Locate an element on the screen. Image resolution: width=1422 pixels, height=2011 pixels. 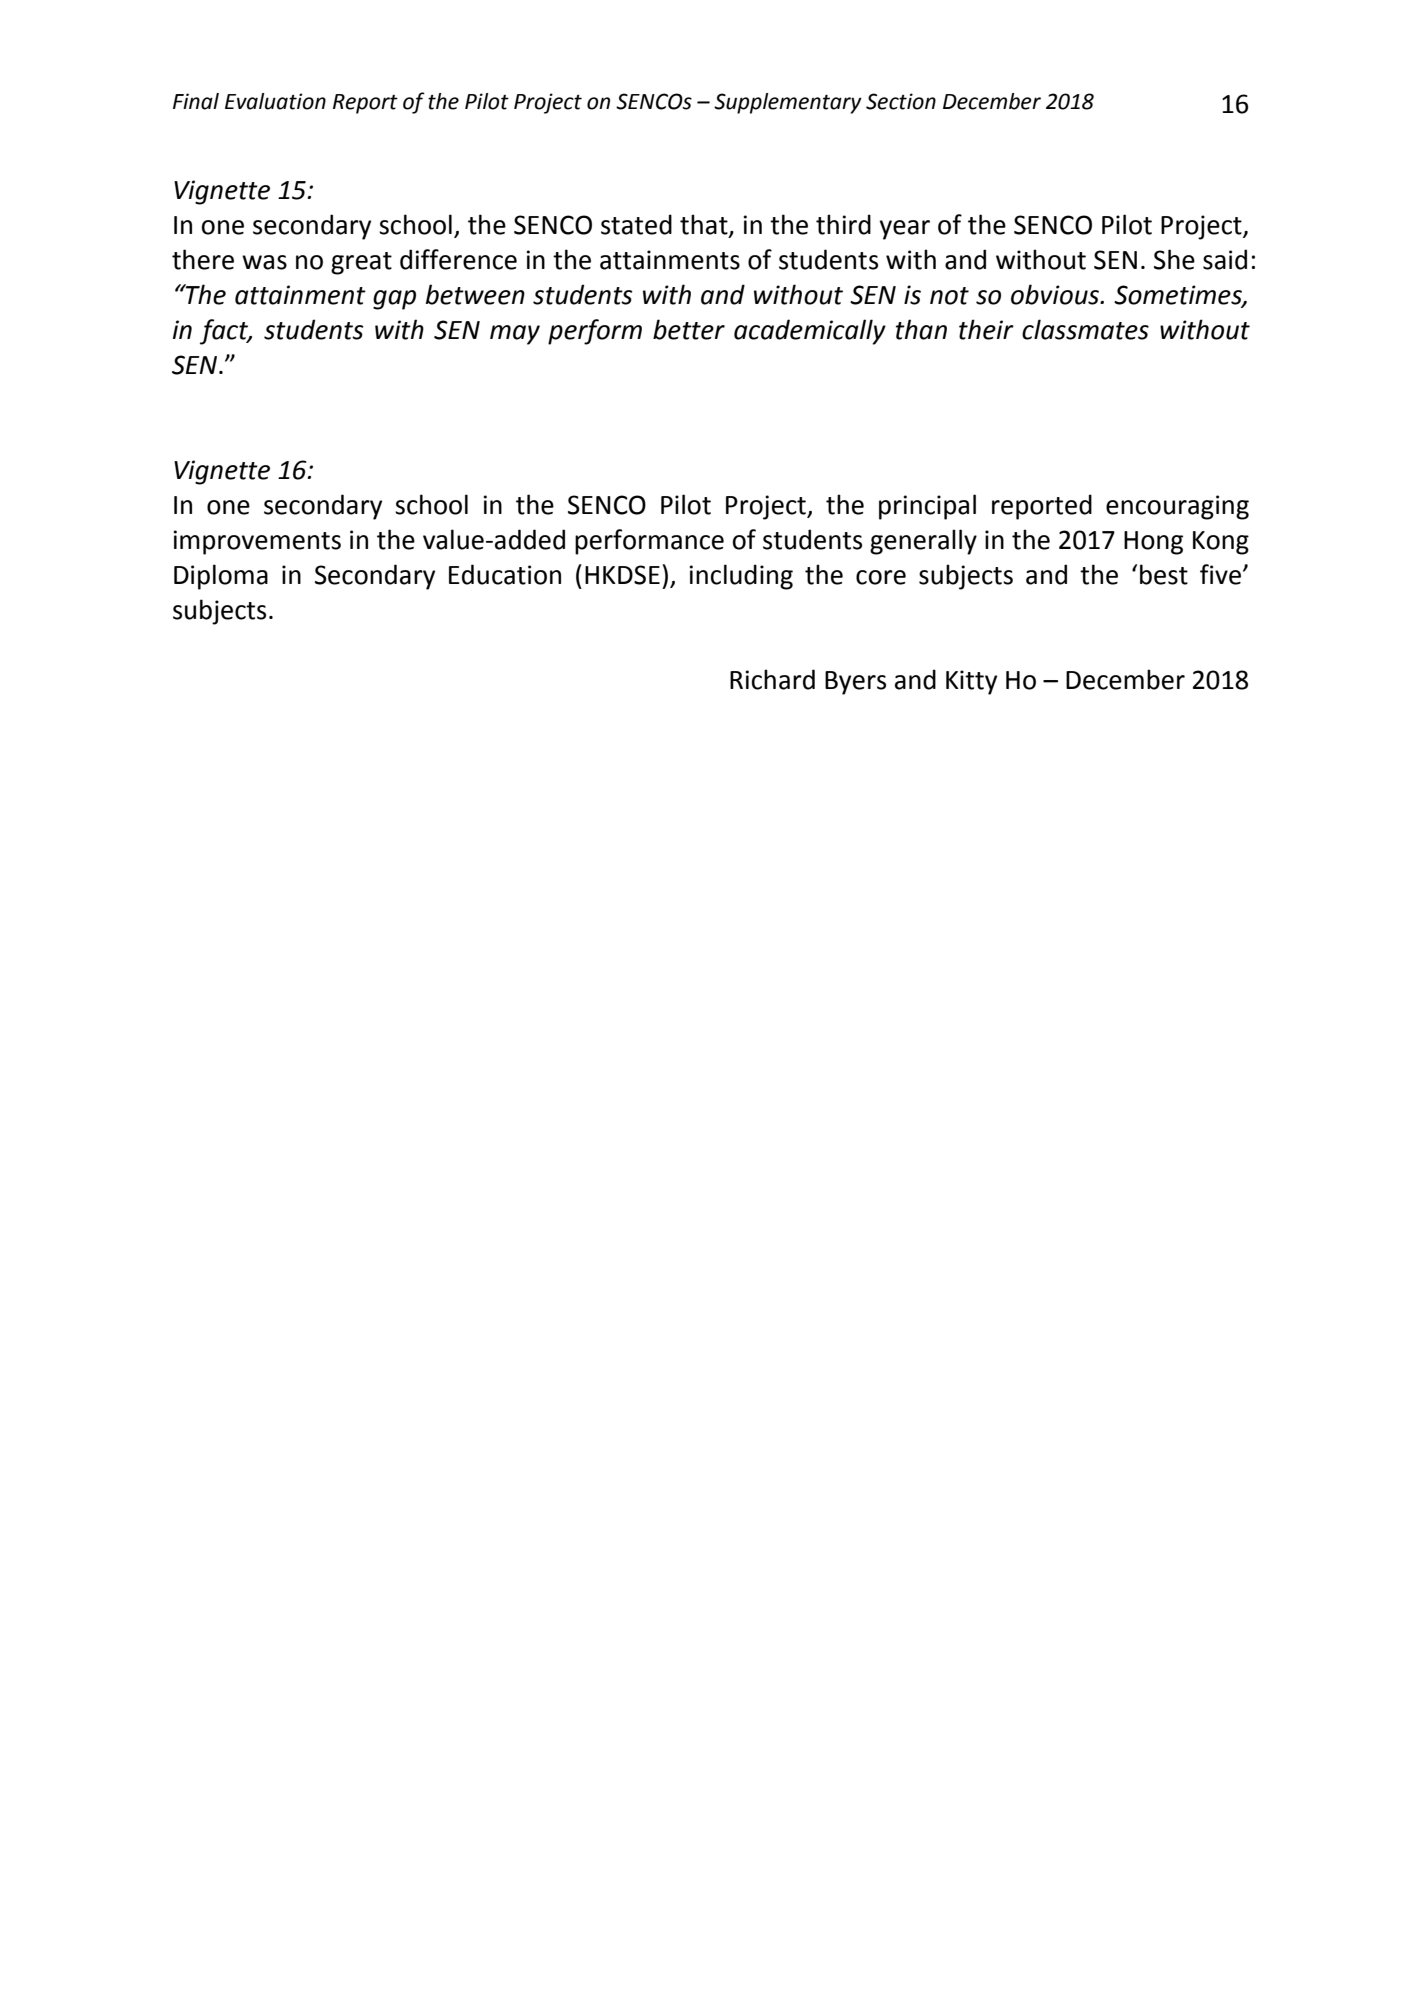
classmates is located at coordinates (1085, 329).
